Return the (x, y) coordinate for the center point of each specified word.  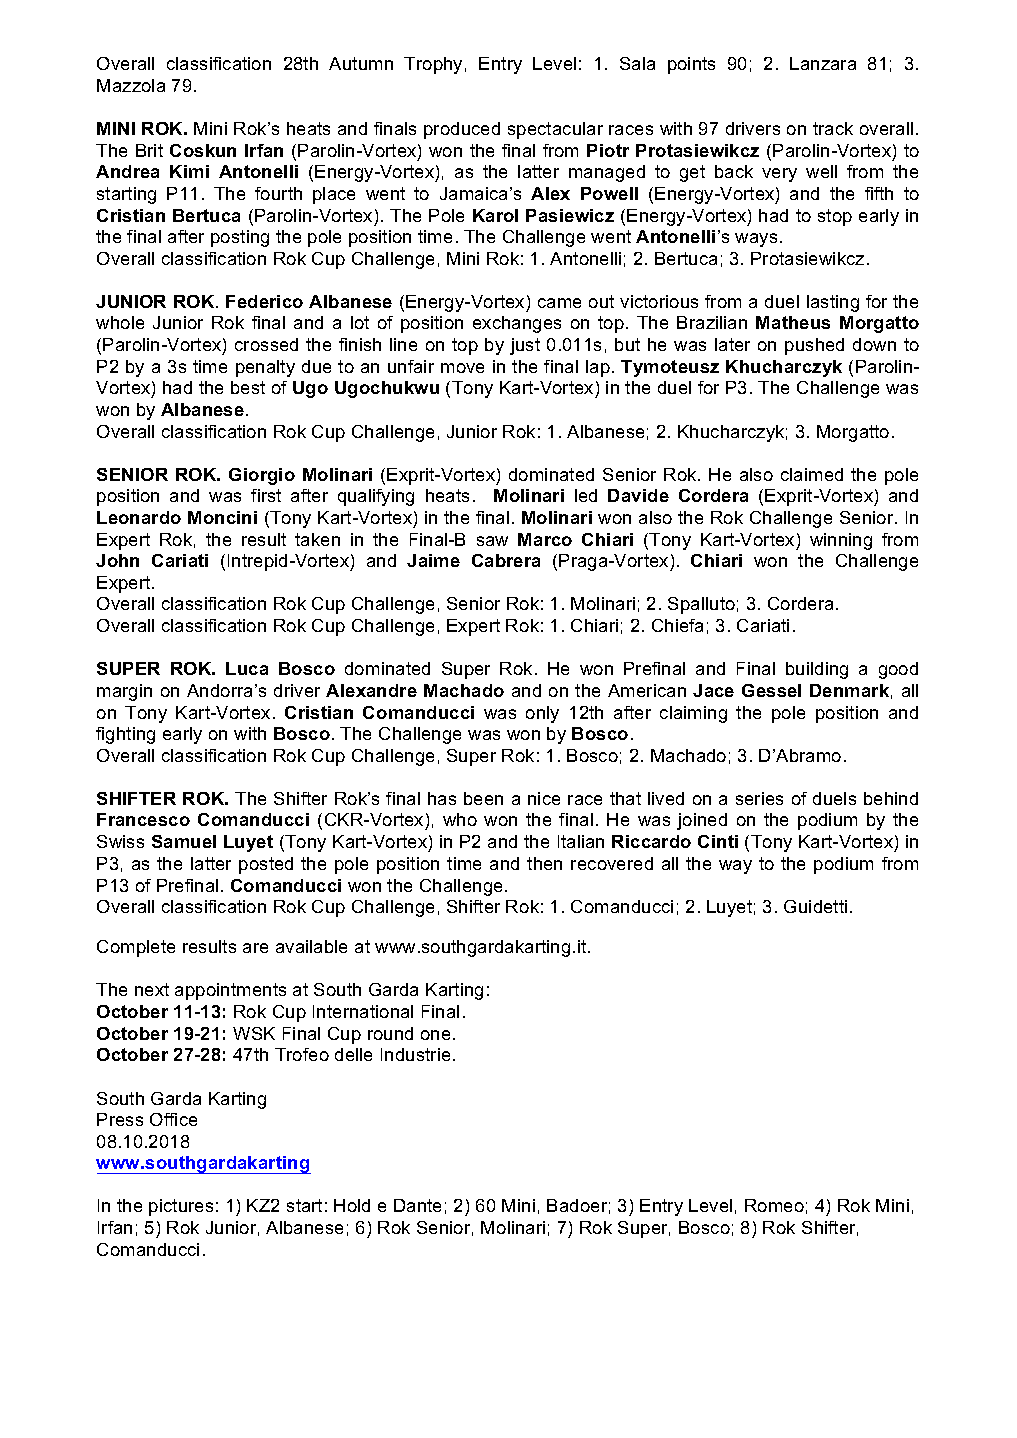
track (833, 128)
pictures (181, 1207)
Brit (149, 150)
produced (462, 130)
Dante (417, 1205)
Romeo (774, 1205)
